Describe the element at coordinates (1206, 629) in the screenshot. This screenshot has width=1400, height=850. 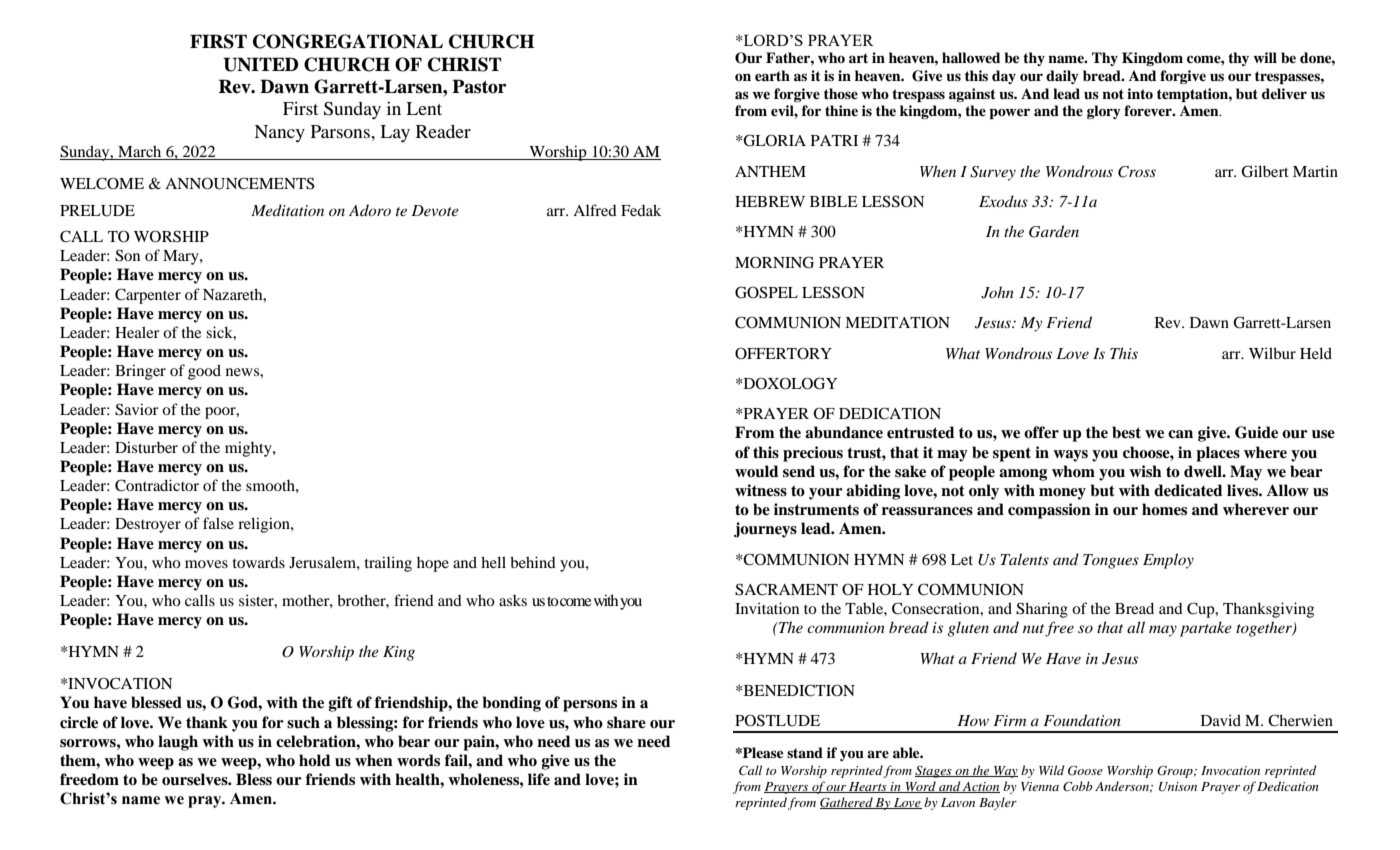
I see `partake` at that location.
